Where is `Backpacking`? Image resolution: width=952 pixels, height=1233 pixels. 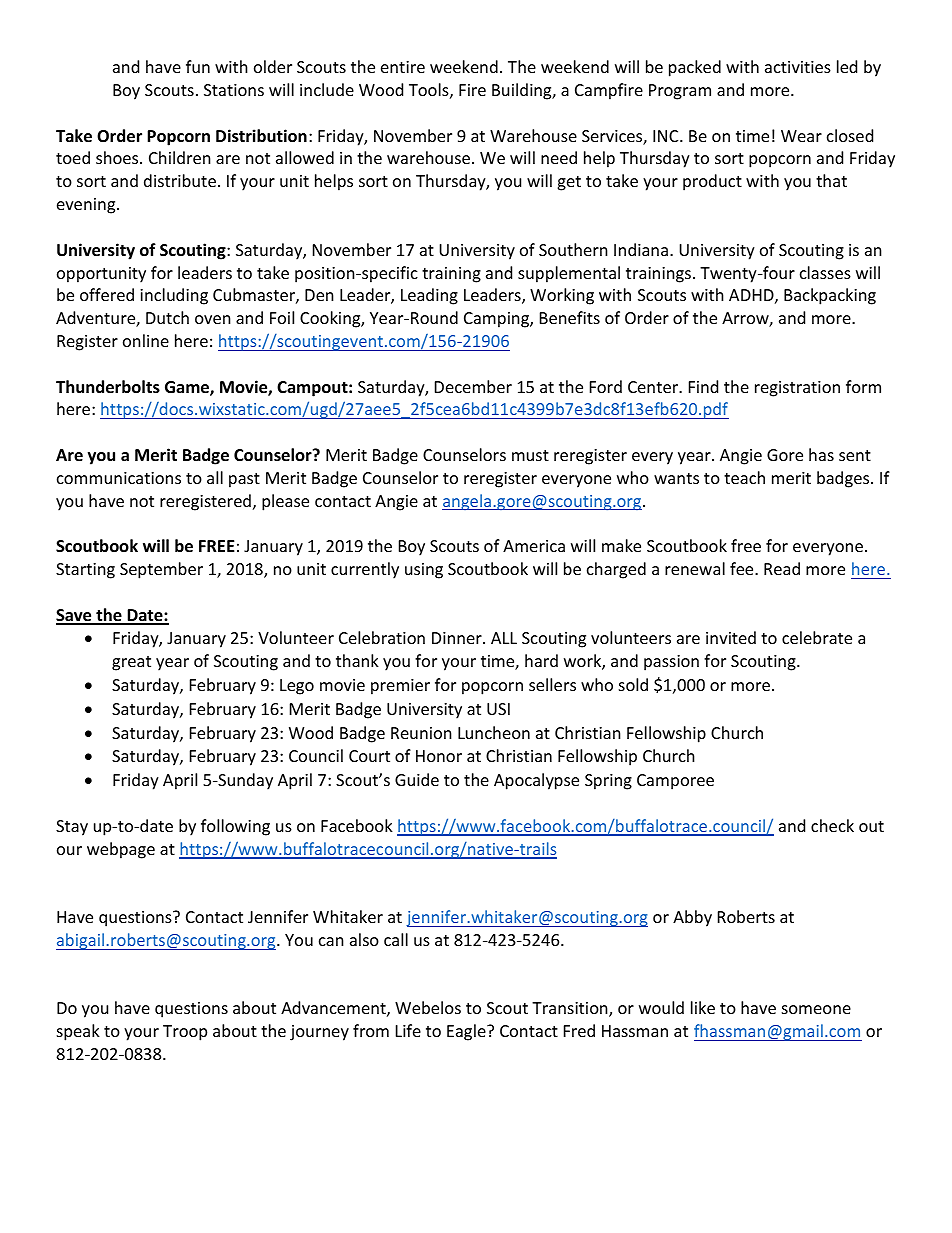 Backpacking is located at coordinates (830, 296).
